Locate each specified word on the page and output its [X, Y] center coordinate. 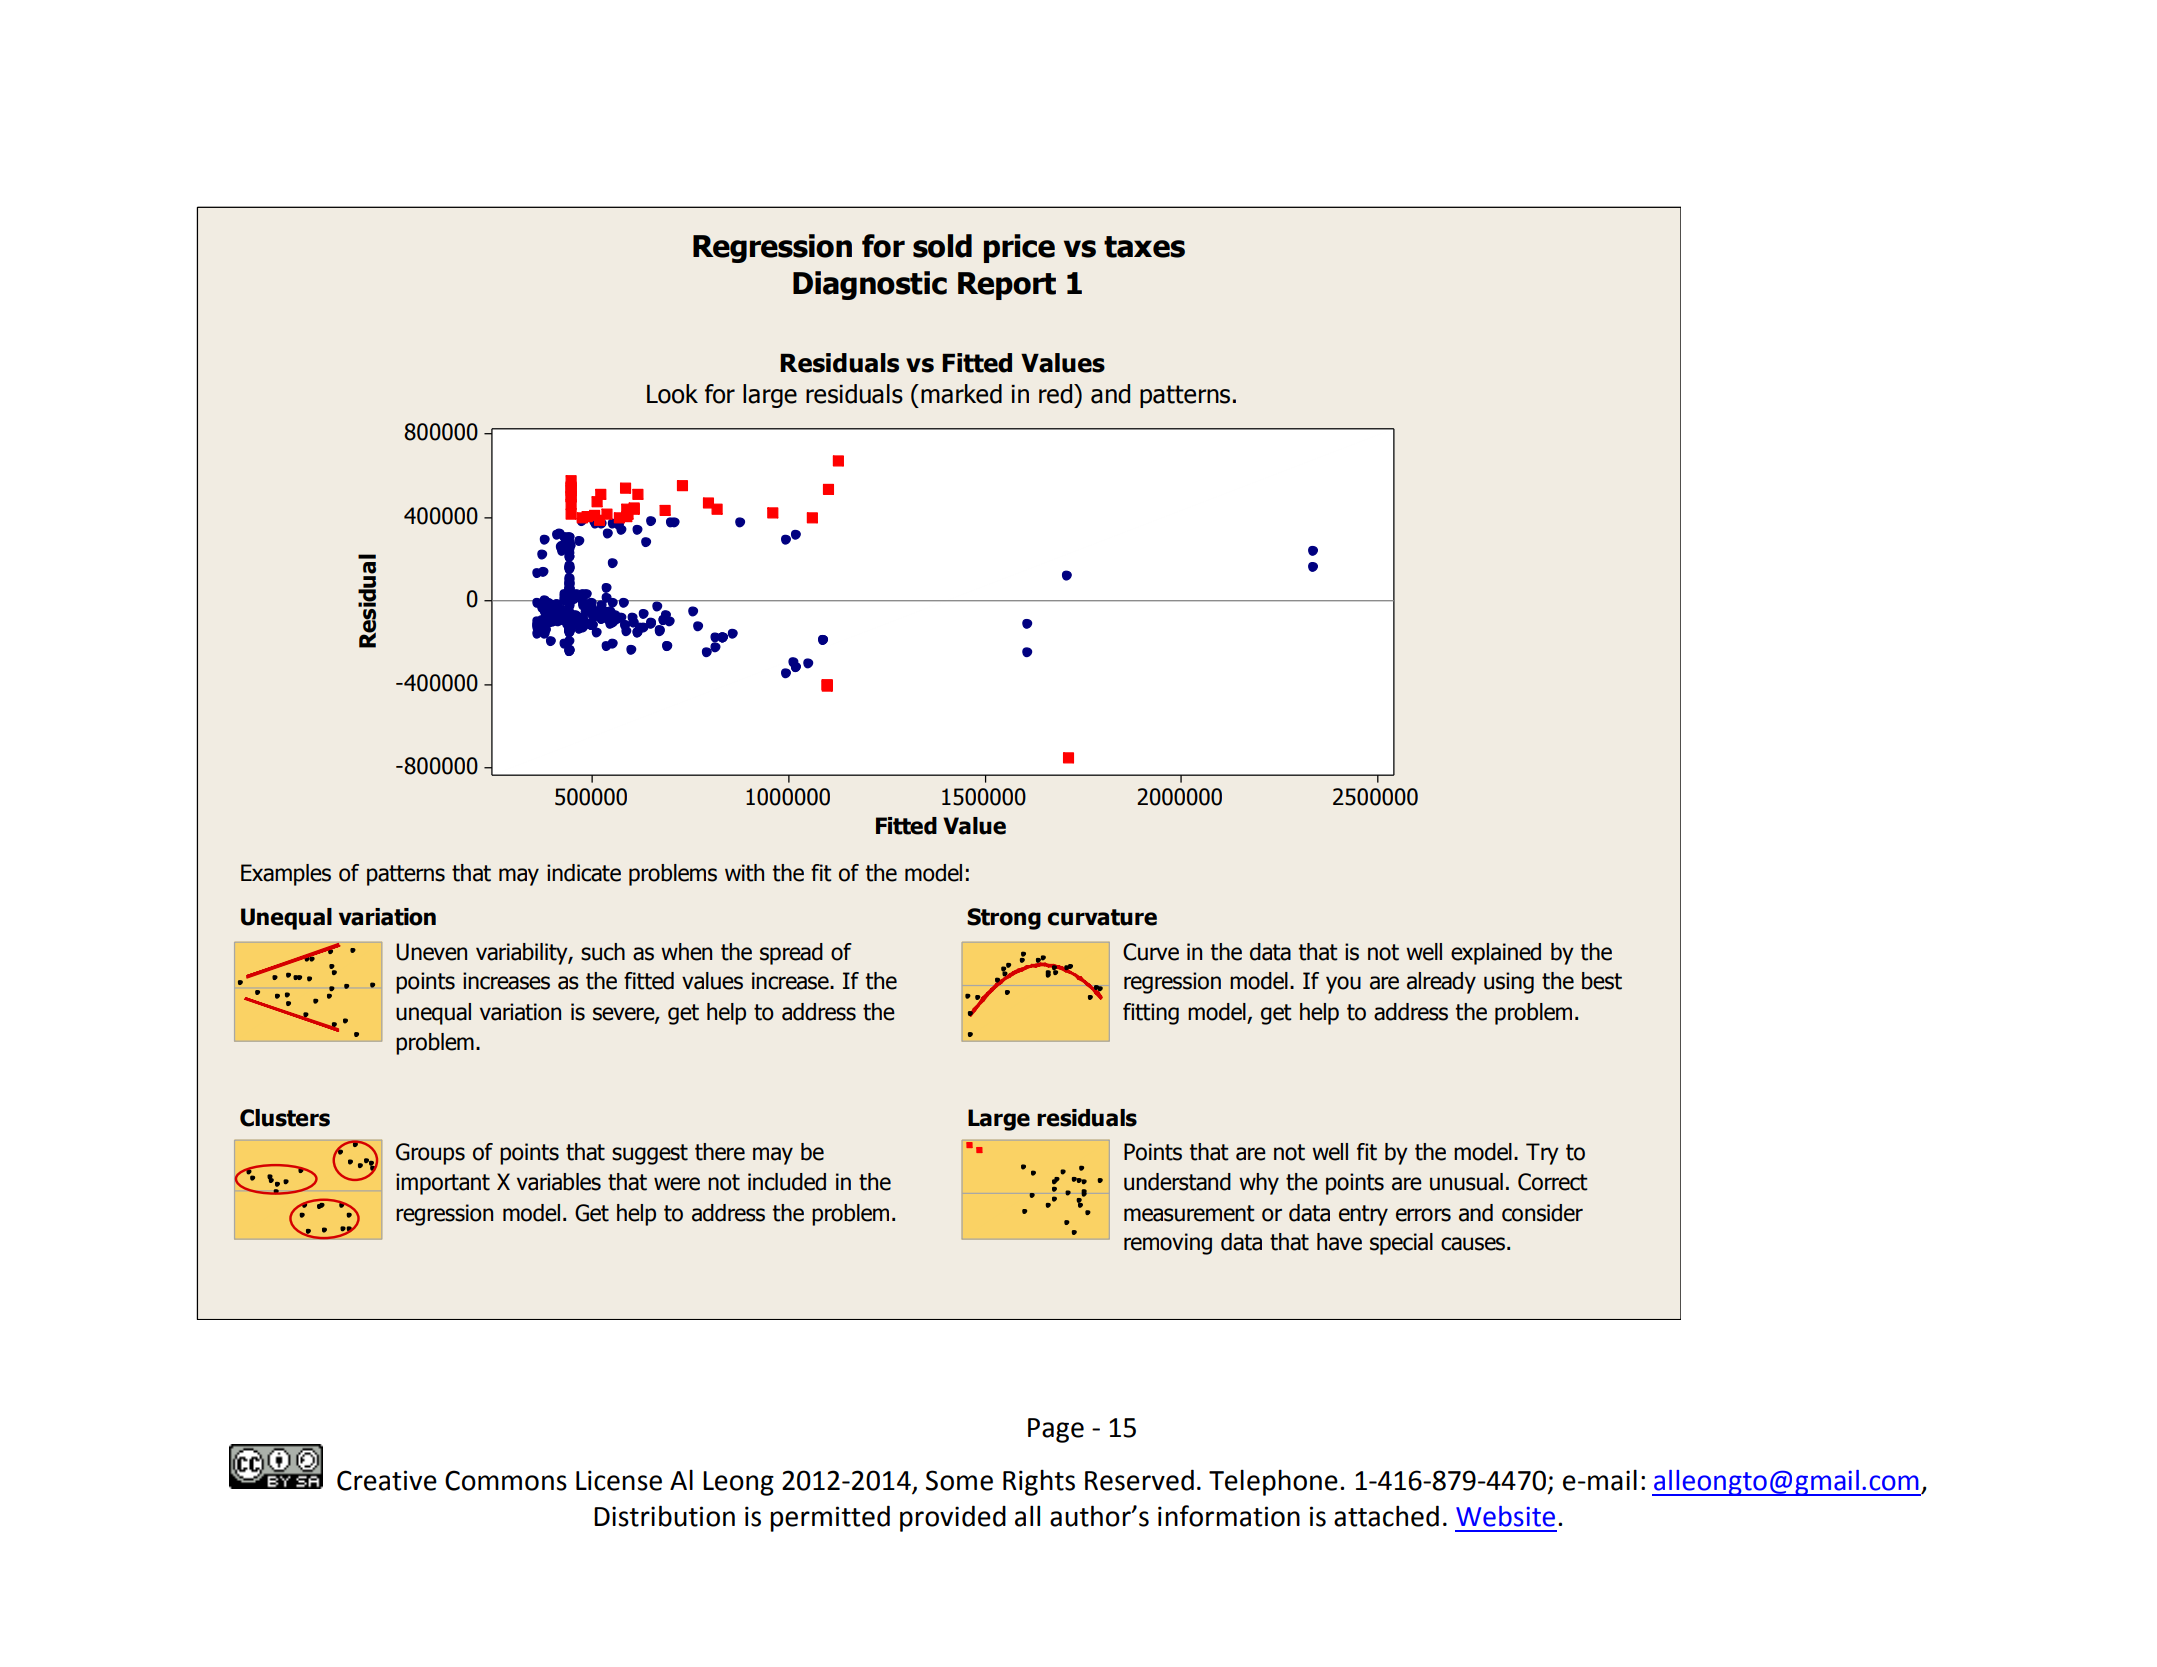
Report [1007, 286]
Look [672, 394]
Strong [1004, 919]
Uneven [431, 952]
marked [961, 394]
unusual [1466, 1182]
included [787, 1182]
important [443, 1184]
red [1057, 394]
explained [1496, 954]
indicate [584, 873]
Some [959, 1480]
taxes [1144, 247]
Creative [387, 1480]
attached [1386, 1516]
